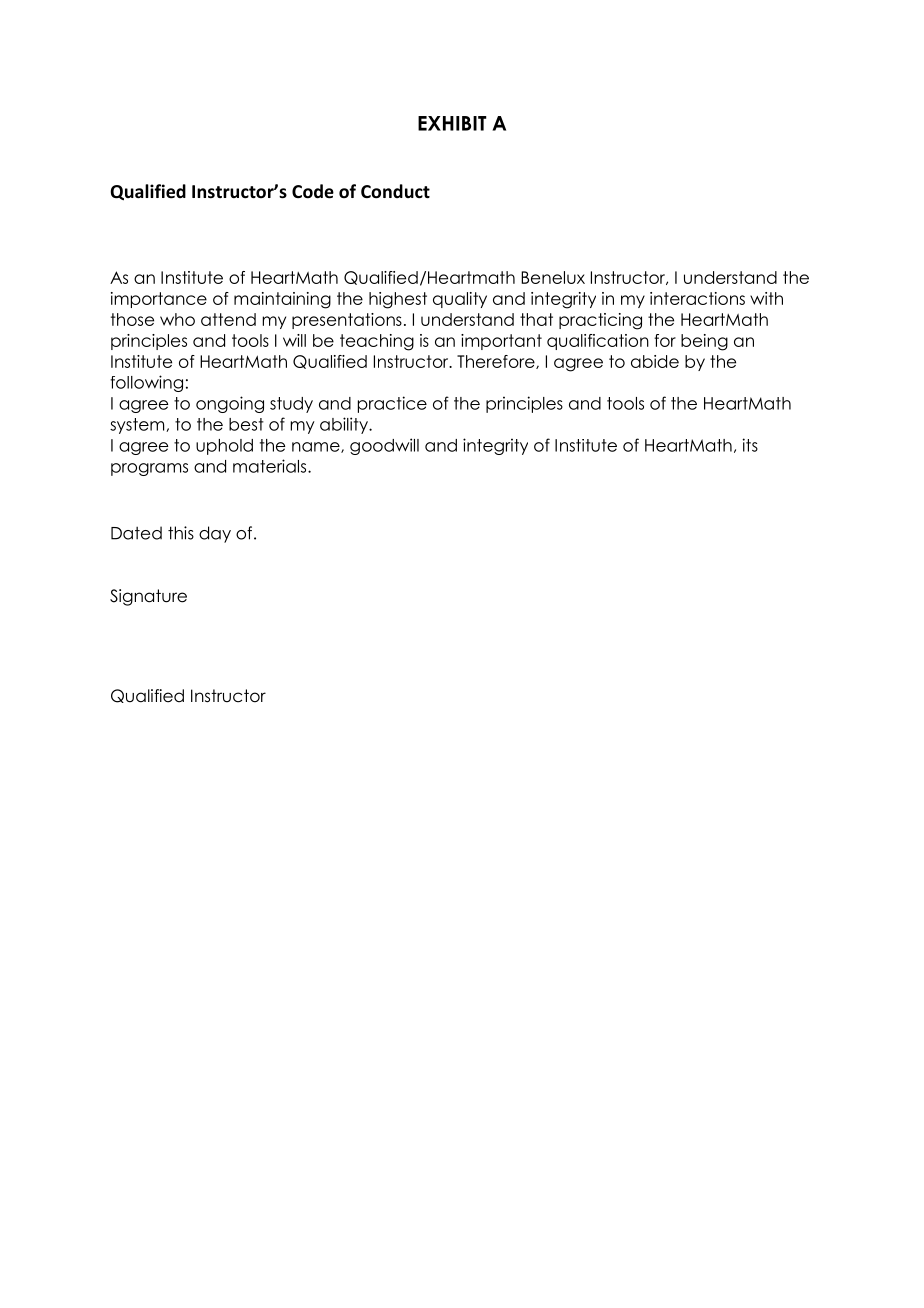 This screenshot has height=1308, width=924. Describe the element at coordinates (497, 362) in the screenshot. I see `Therefore` at that location.
